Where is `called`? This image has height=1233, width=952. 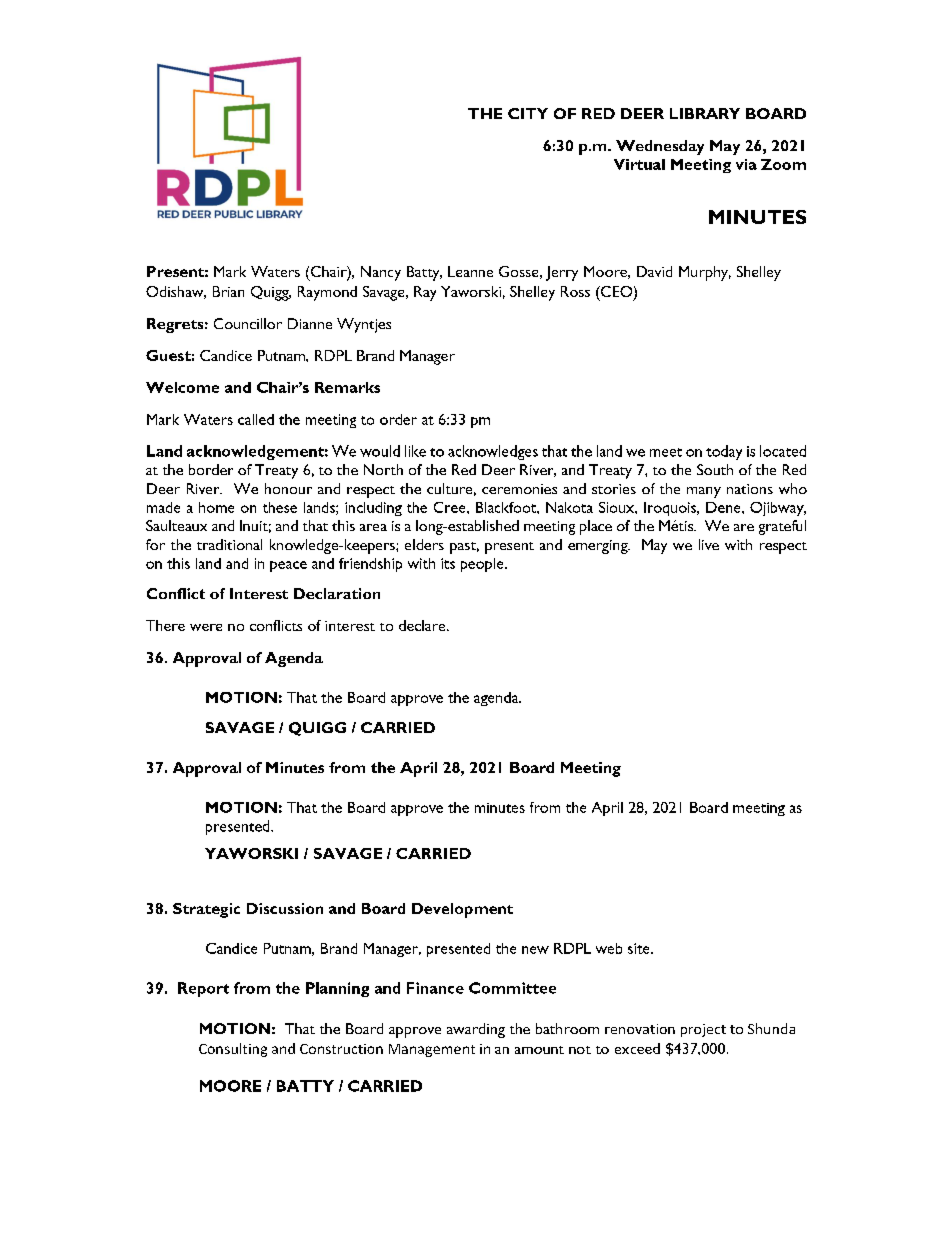 called is located at coordinates (256, 419).
